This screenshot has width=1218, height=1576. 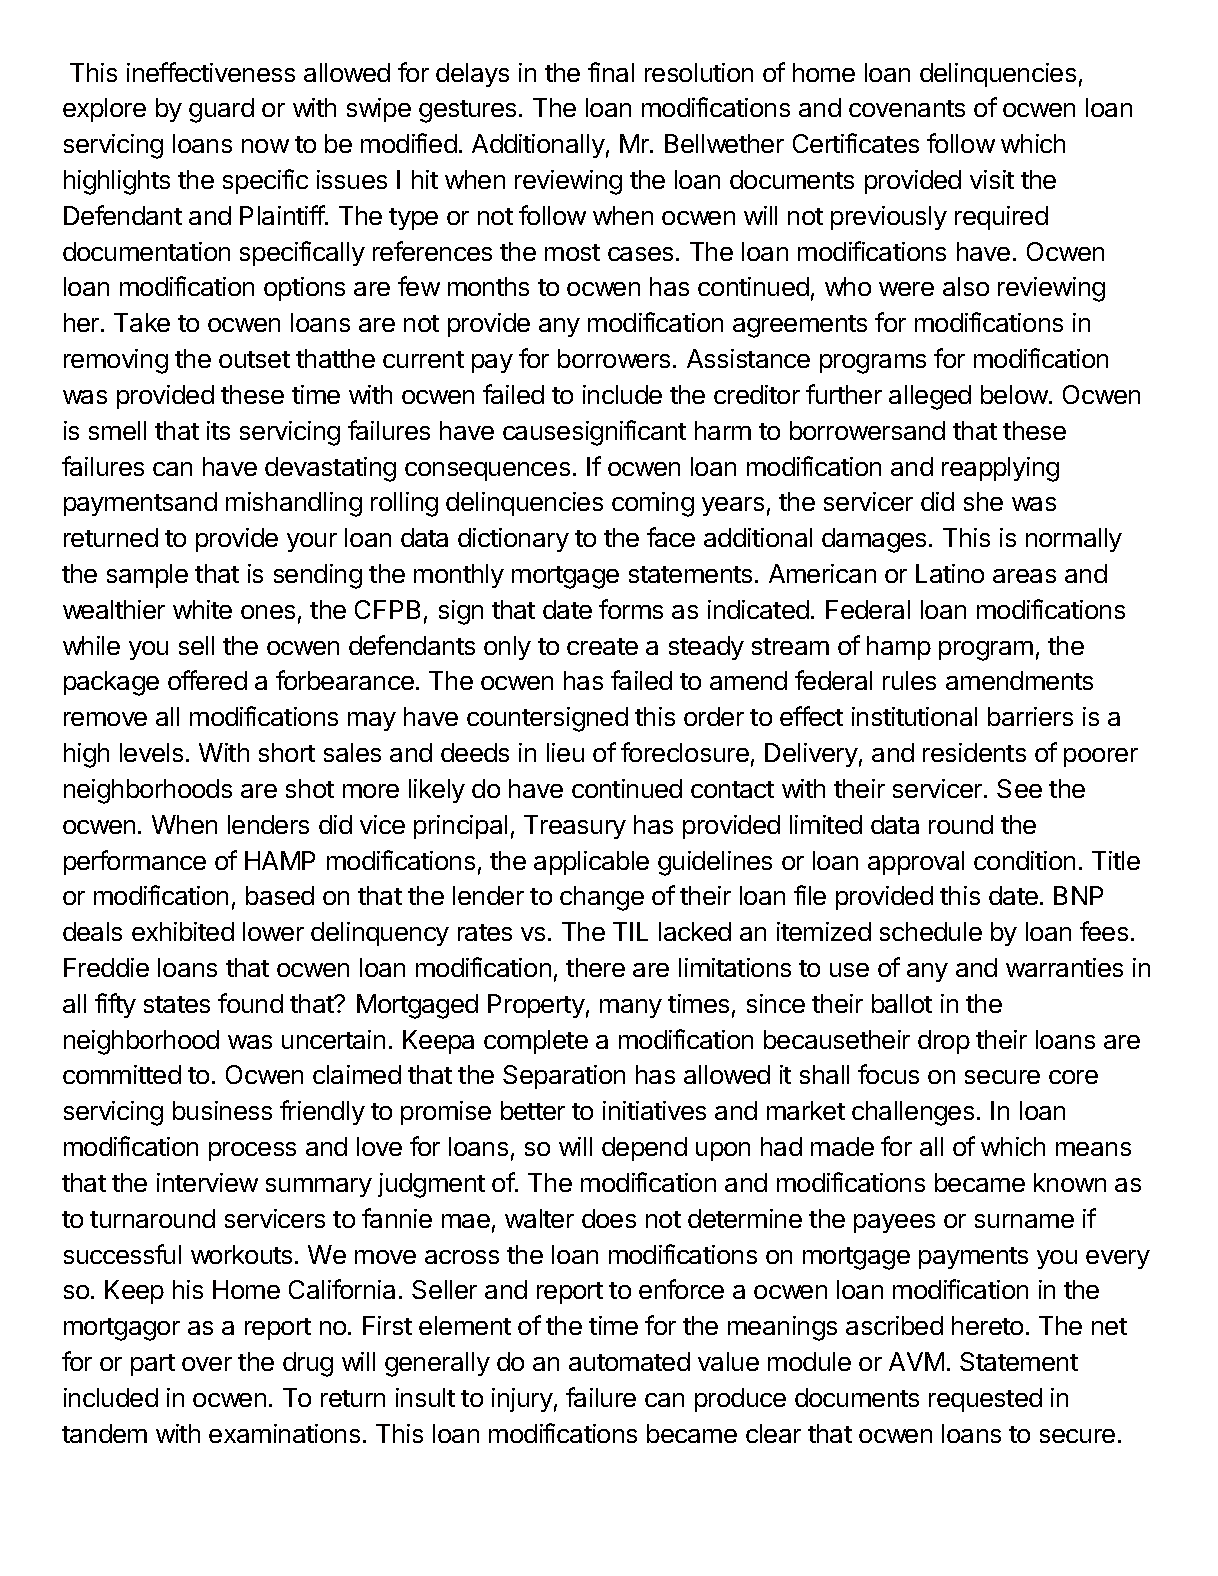 I want to click on guard, so click(x=221, y=110).
